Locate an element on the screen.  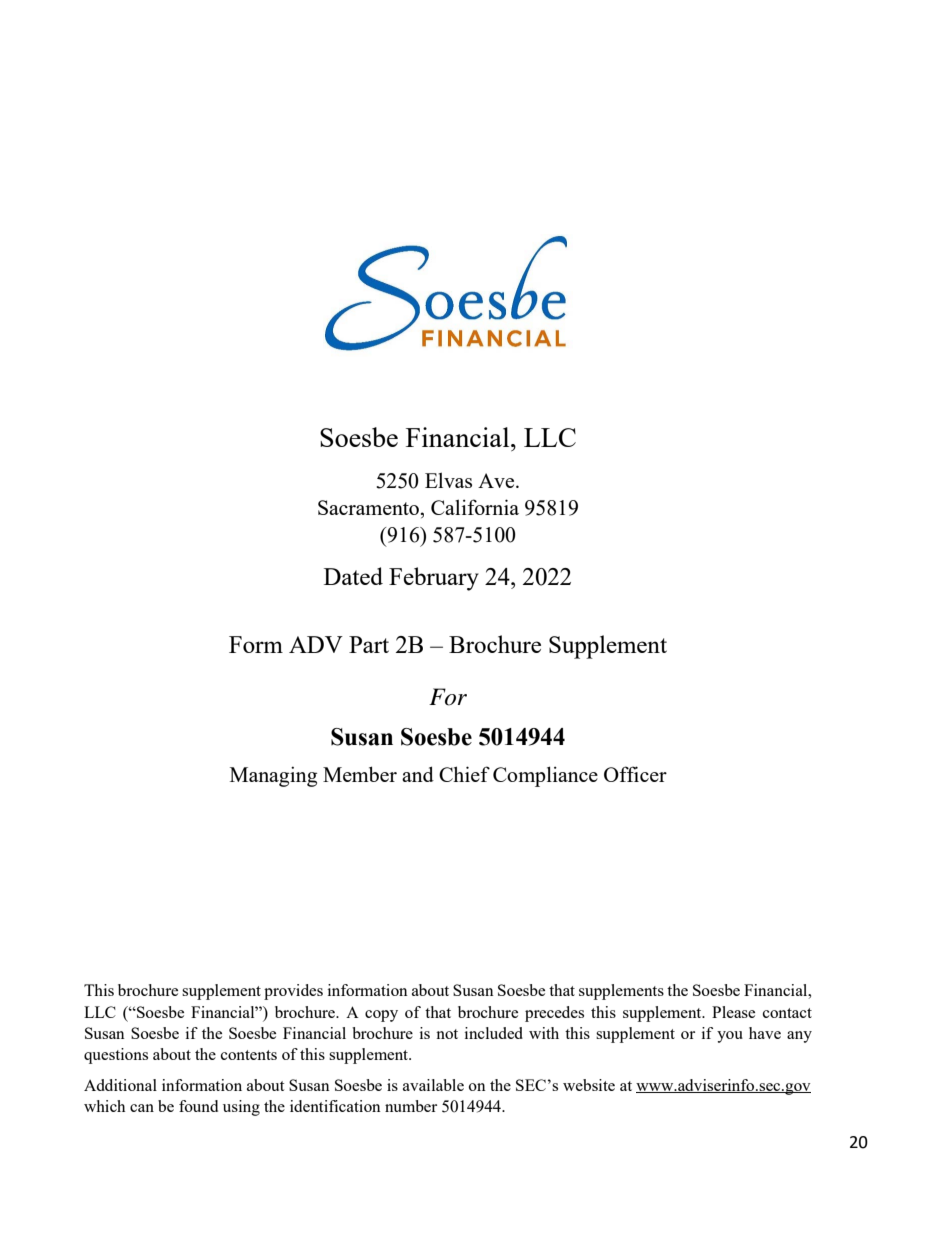
California is located at coordinates (475, 507).
